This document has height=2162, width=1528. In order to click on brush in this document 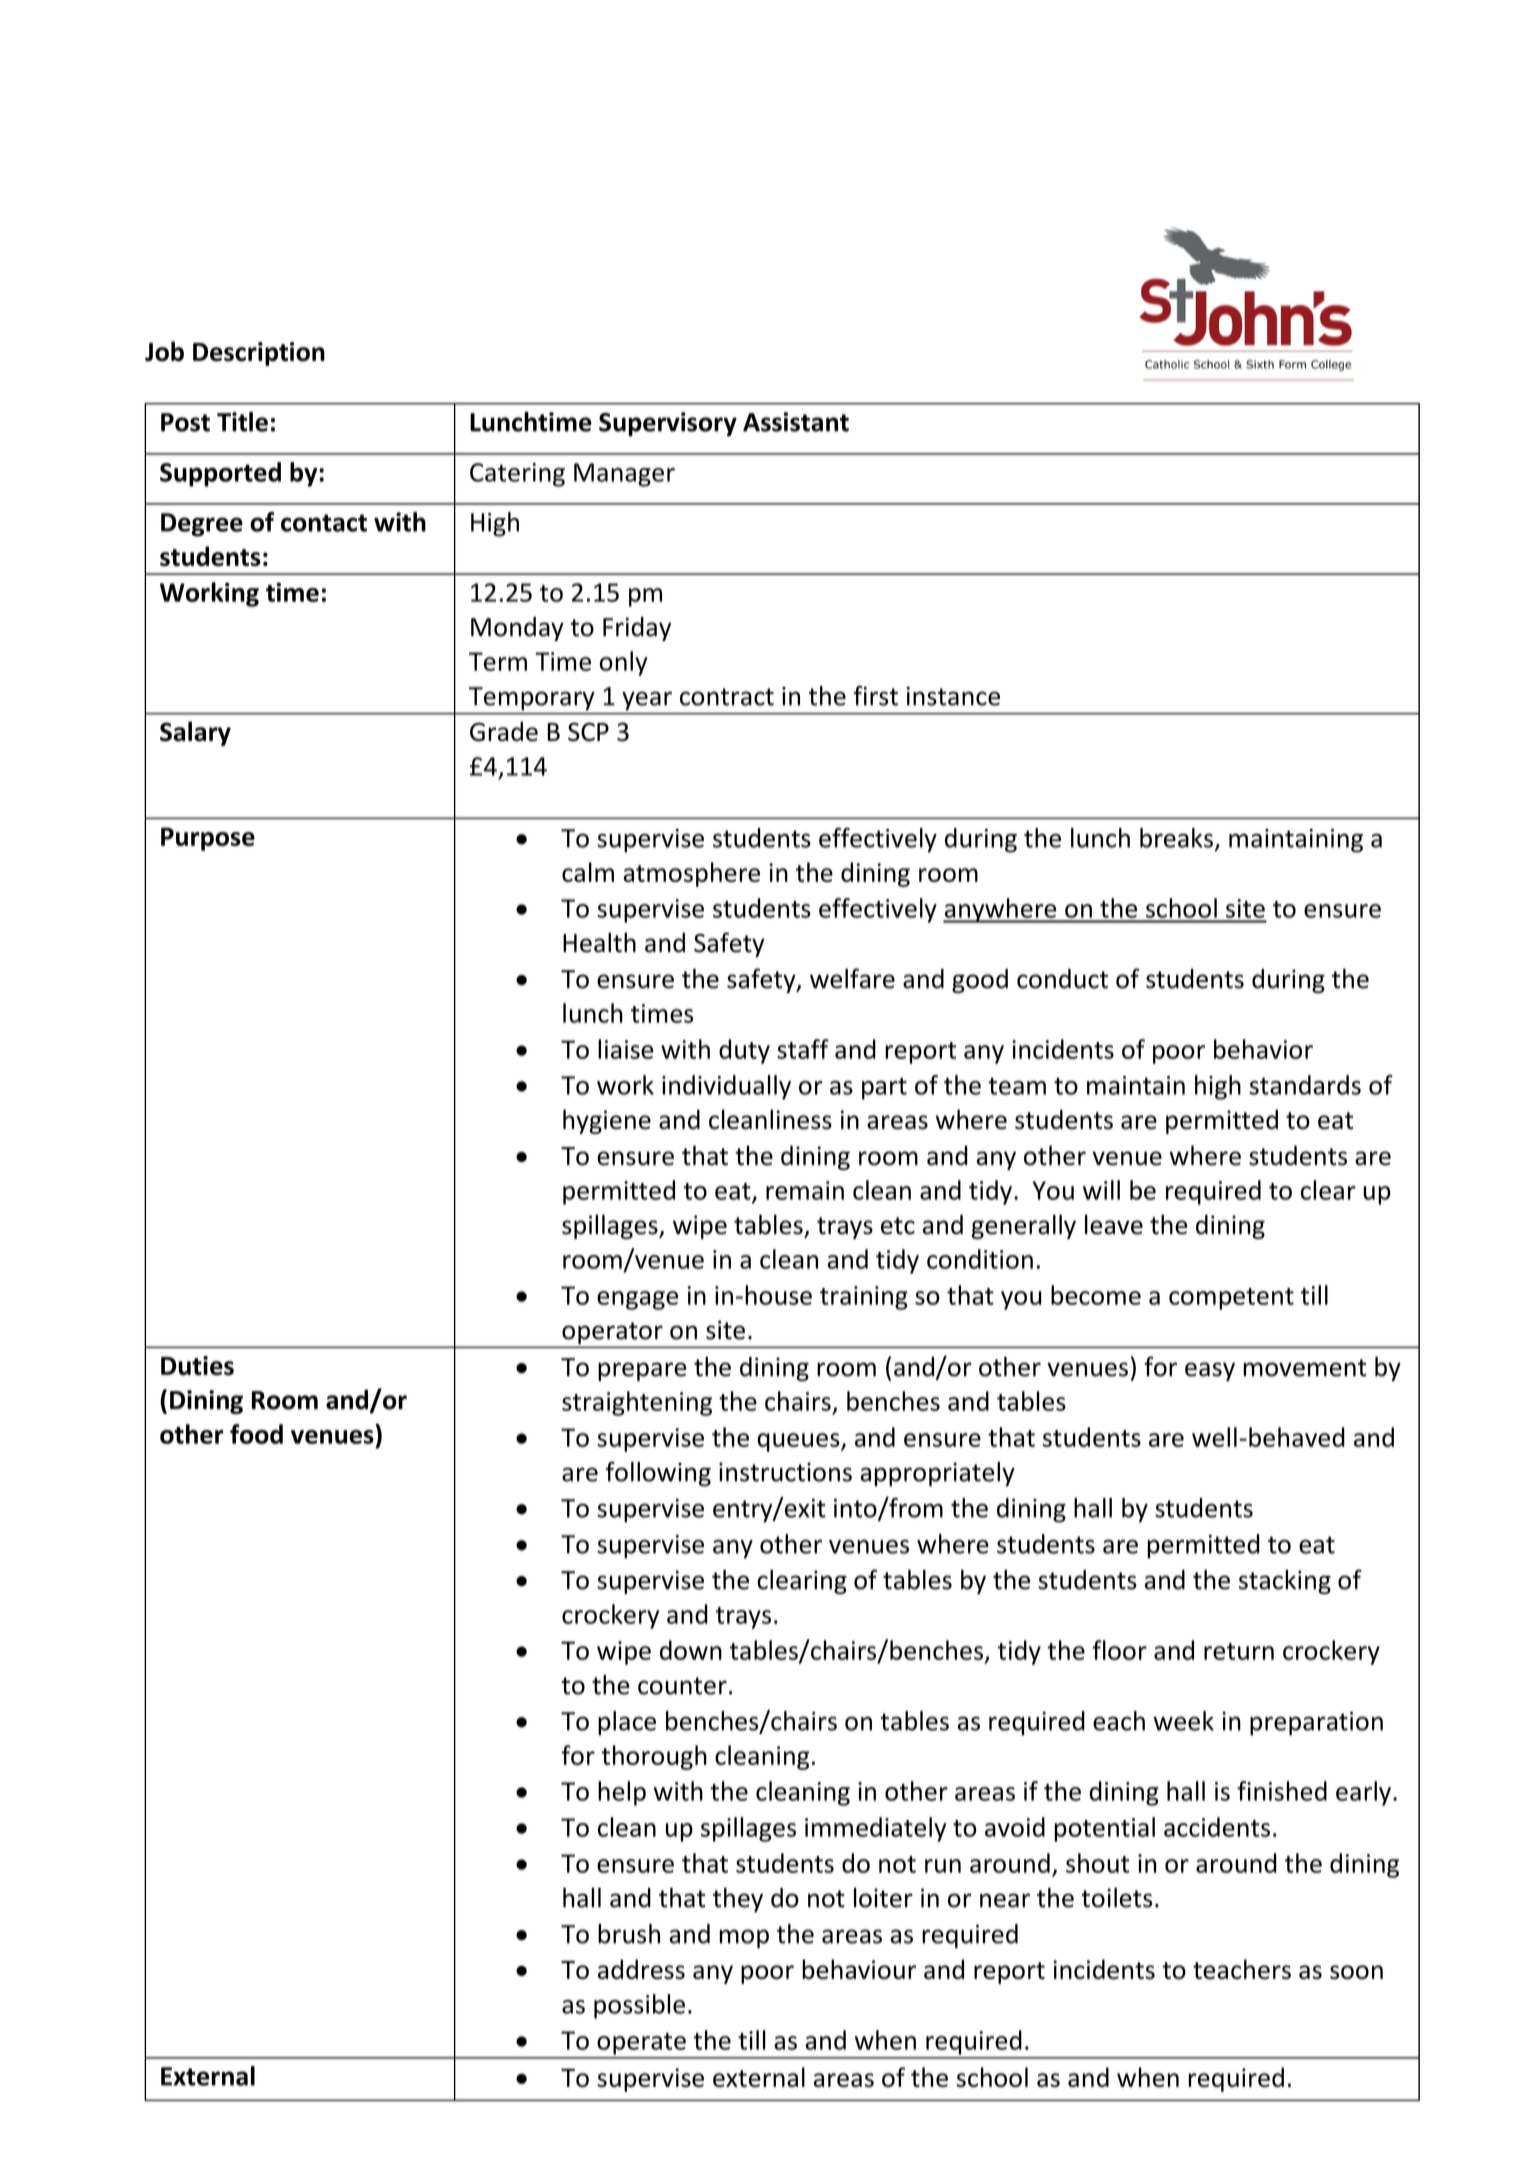, I will do `click(629, 1934)`.
